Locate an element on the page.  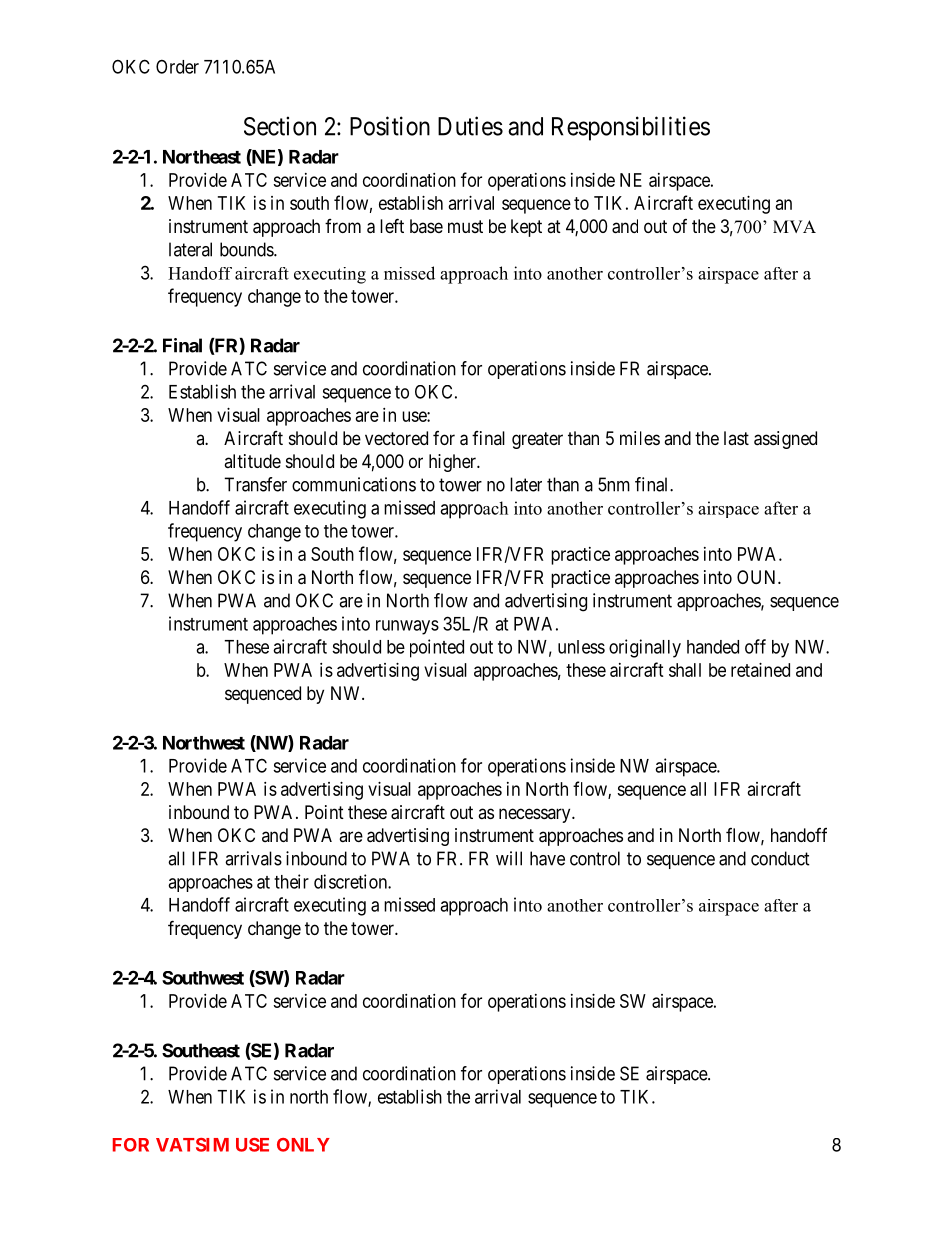
unless is located at coordinates (581, 647).
